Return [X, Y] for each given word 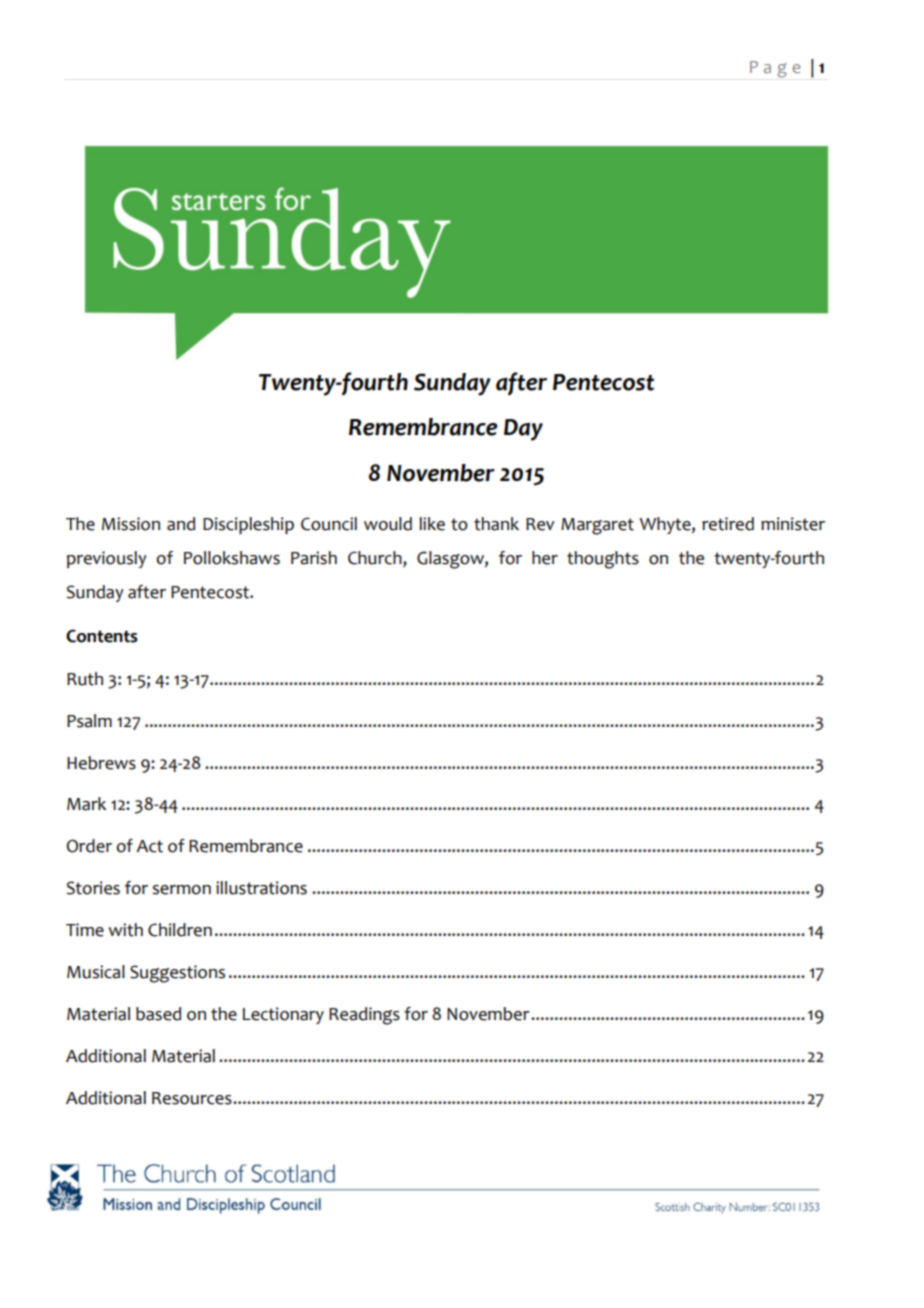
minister [793, 524]
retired [728, 524]
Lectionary [283, 1015]
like [432, 524]
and [181, 524]
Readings [364, 1016]
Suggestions [177, 974]
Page [775, 69]
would [388, 524]
